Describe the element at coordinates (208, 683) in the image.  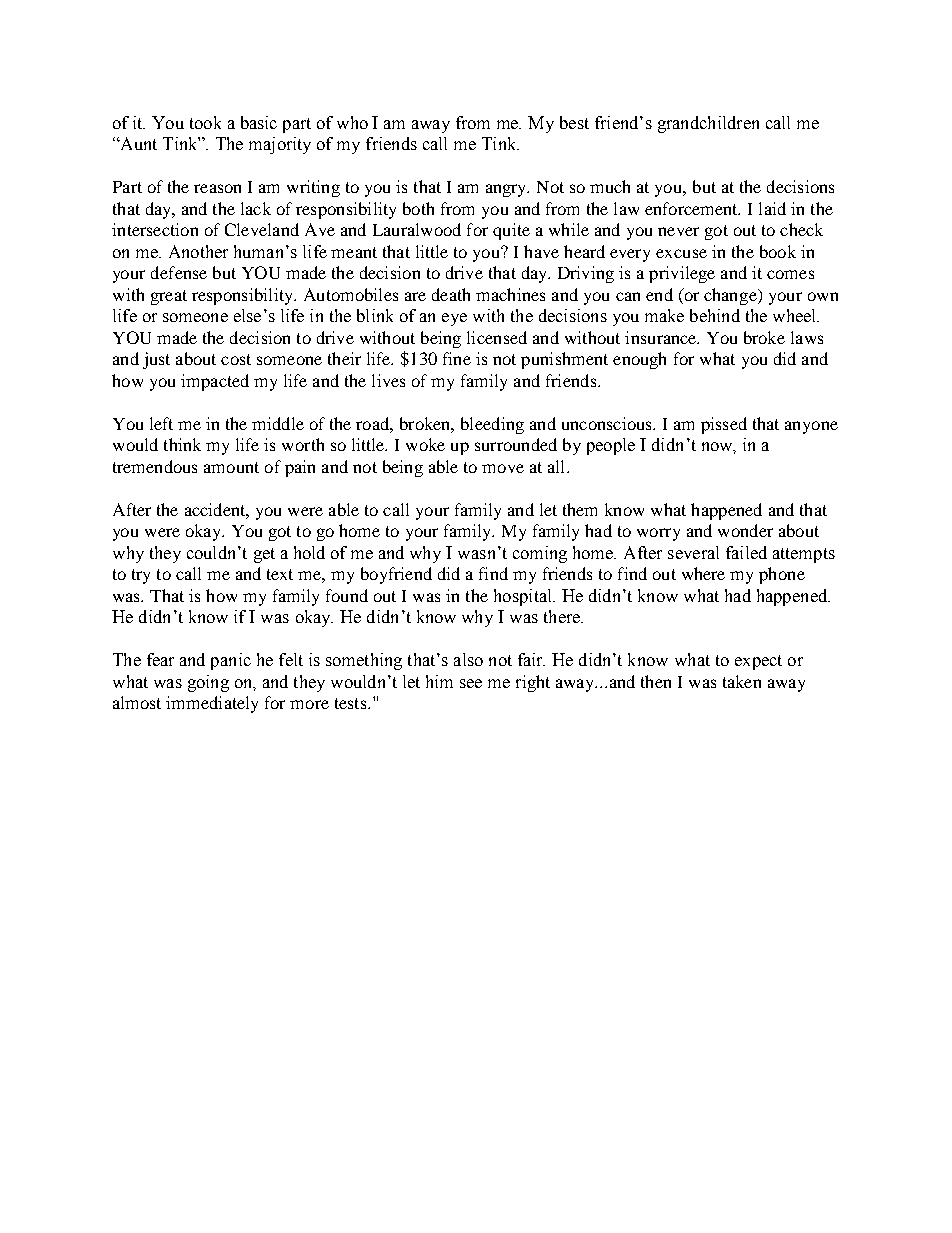
I see `going` at that location.
